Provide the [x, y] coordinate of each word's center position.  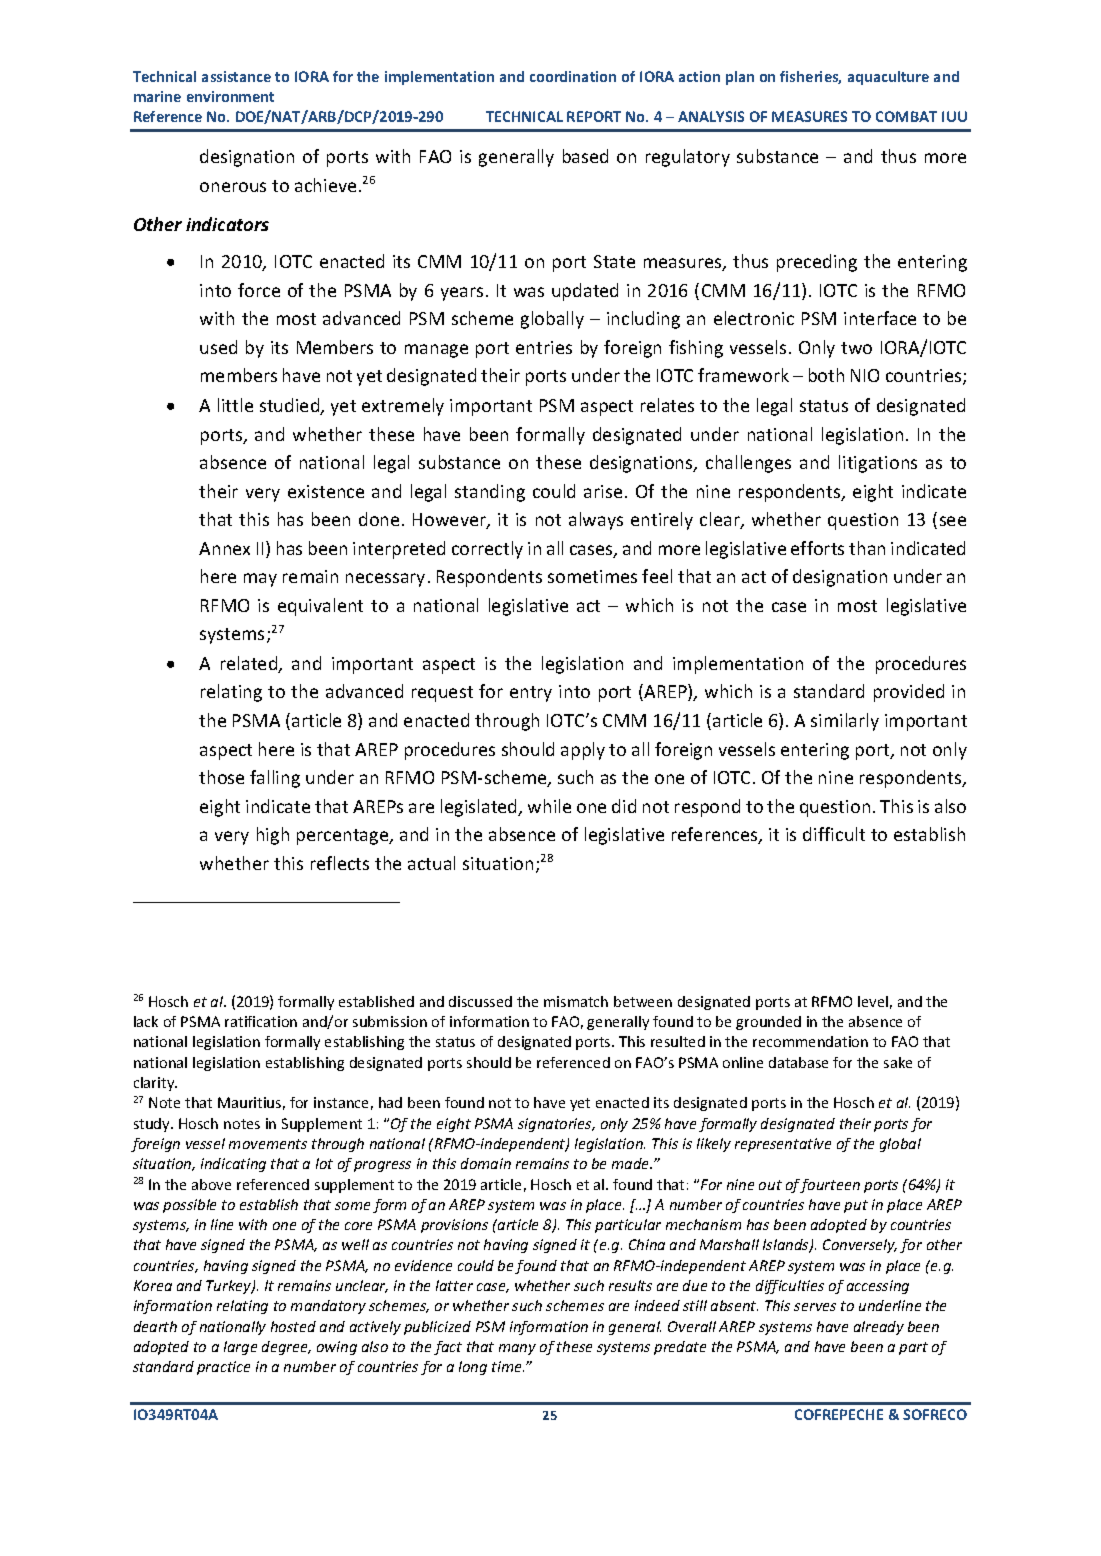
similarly [845, 722]
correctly [487, 550]
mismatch [576, 1001]
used [218, 347]
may [260, 580]
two [856, 348]
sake [898, 1062]
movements [268, 1144]
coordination [573, 76]
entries [544, 347]
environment [230, 96]
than [867, 548]
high [273, 836]
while [549, 806]
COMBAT [906, 116]
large [240, 1348]
